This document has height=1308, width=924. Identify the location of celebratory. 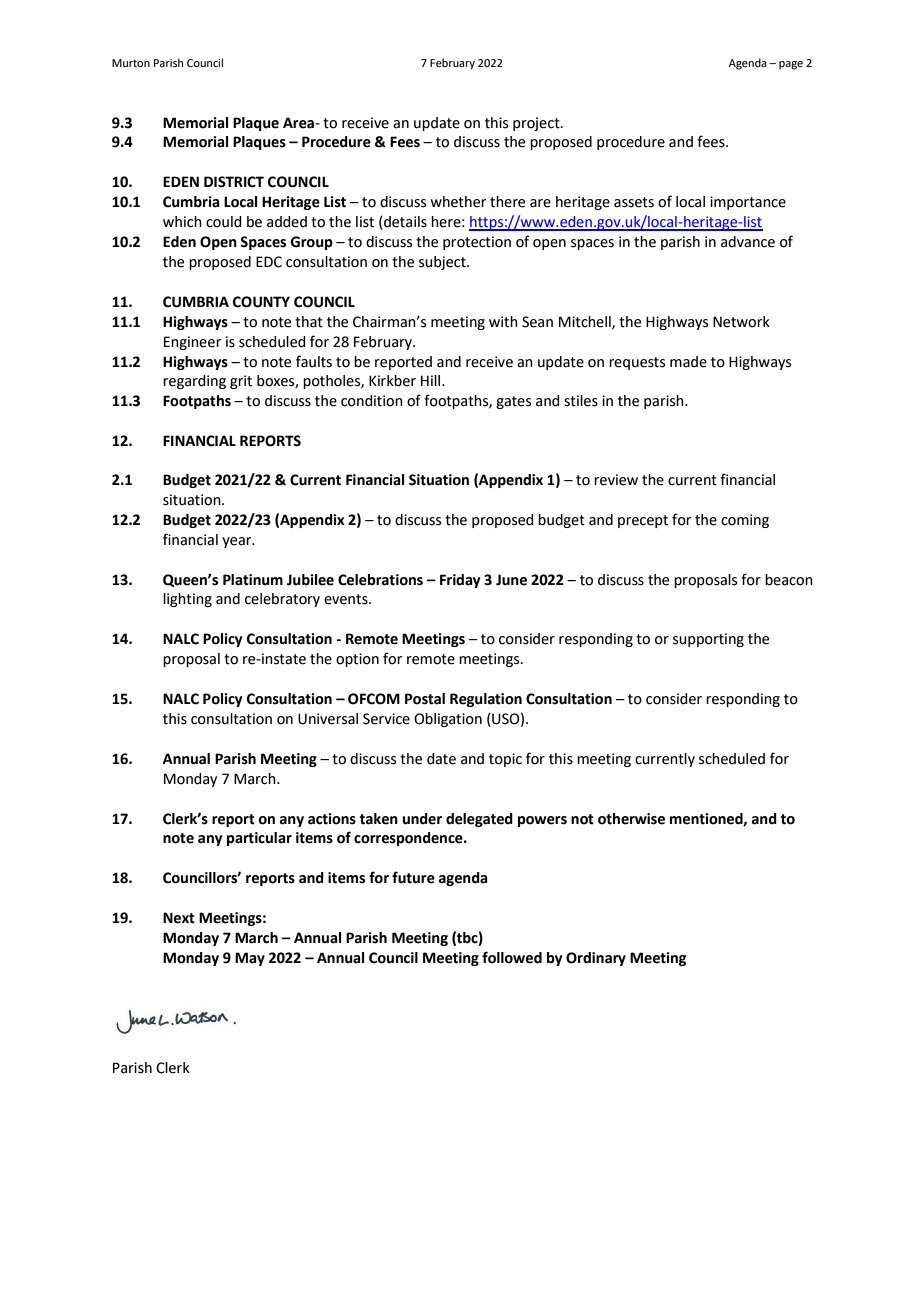
(282, 600).
